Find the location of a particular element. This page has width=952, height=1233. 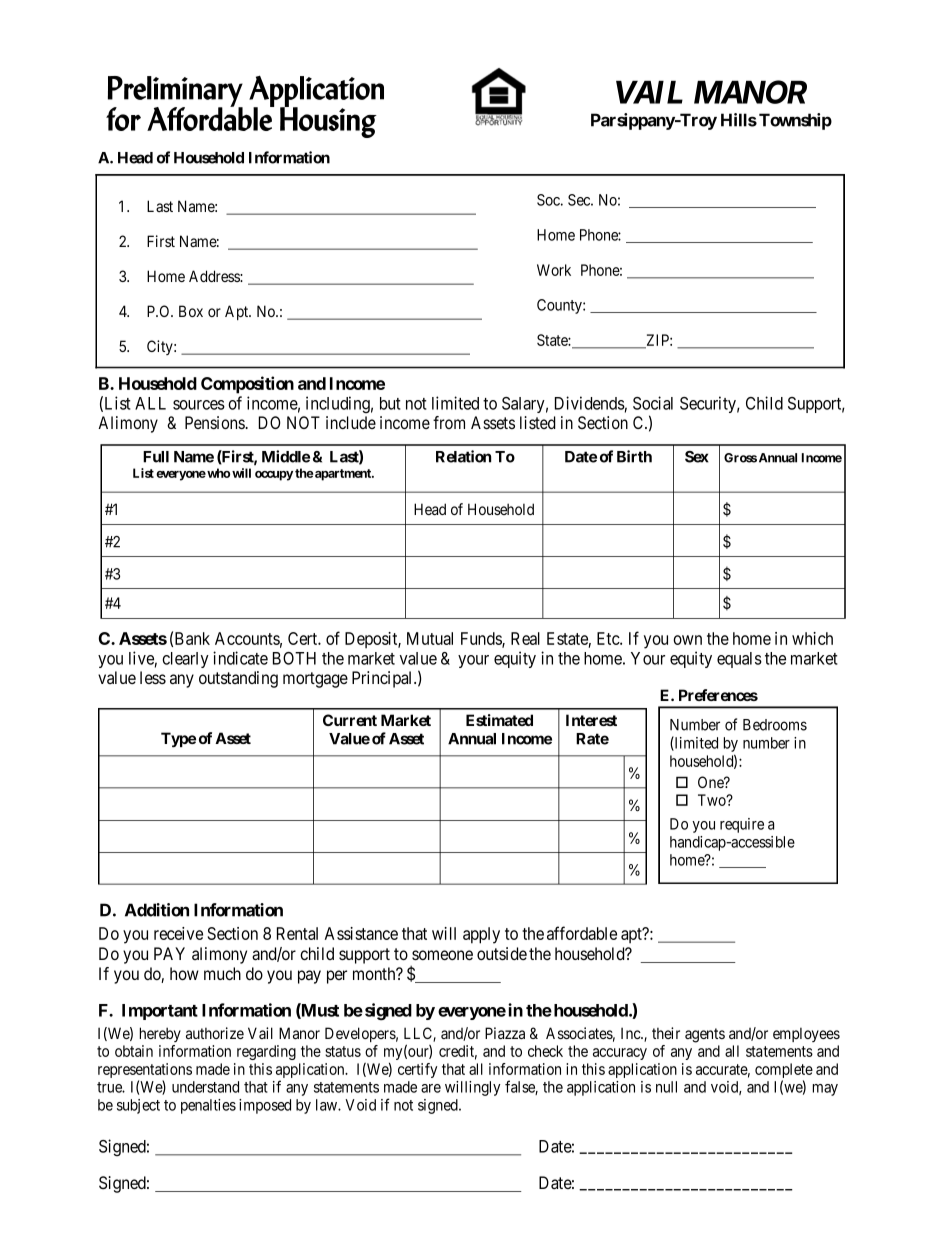

Township is located at coordinates (795, 121).
